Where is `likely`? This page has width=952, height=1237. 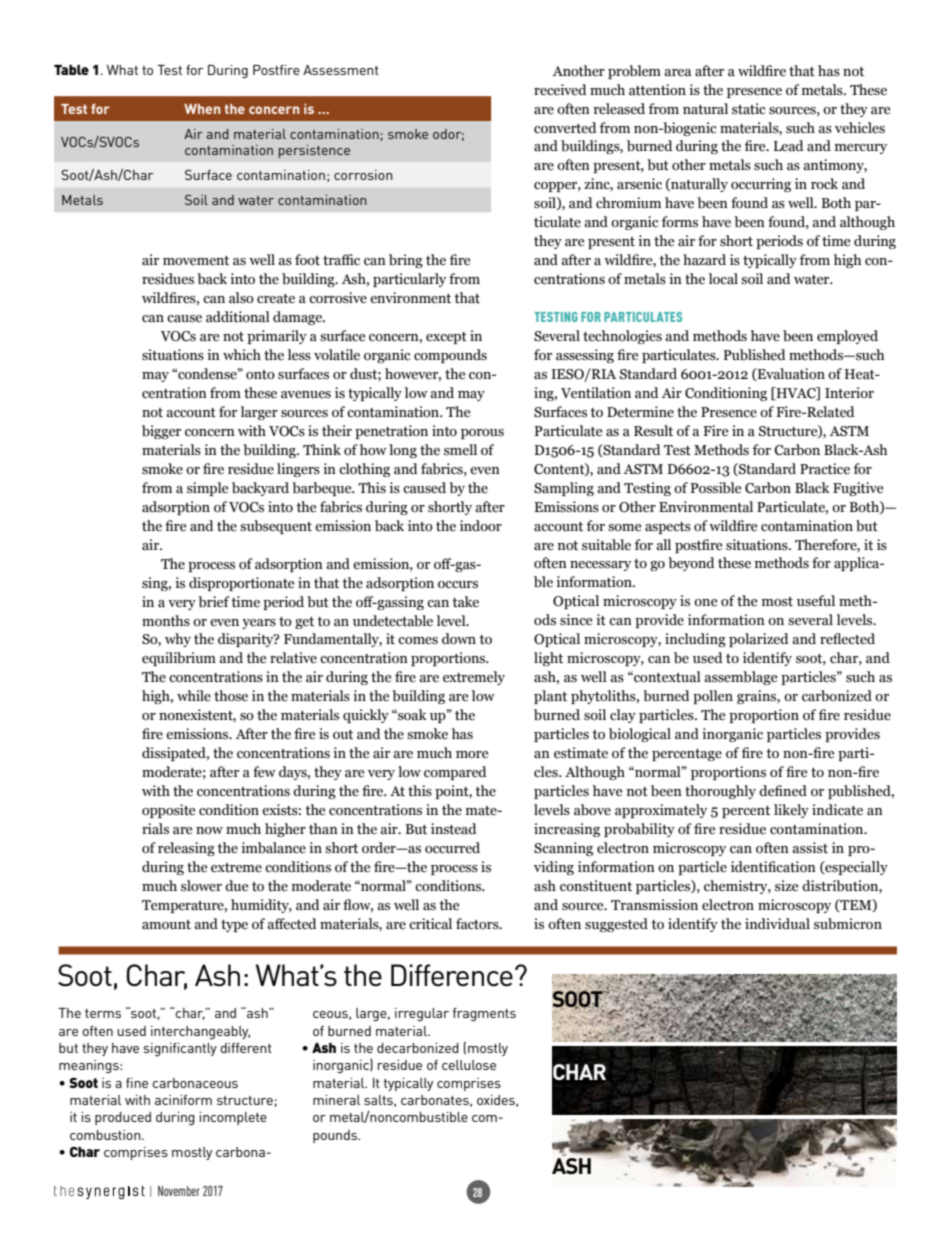
likely is located at coordinates (791, 811).
